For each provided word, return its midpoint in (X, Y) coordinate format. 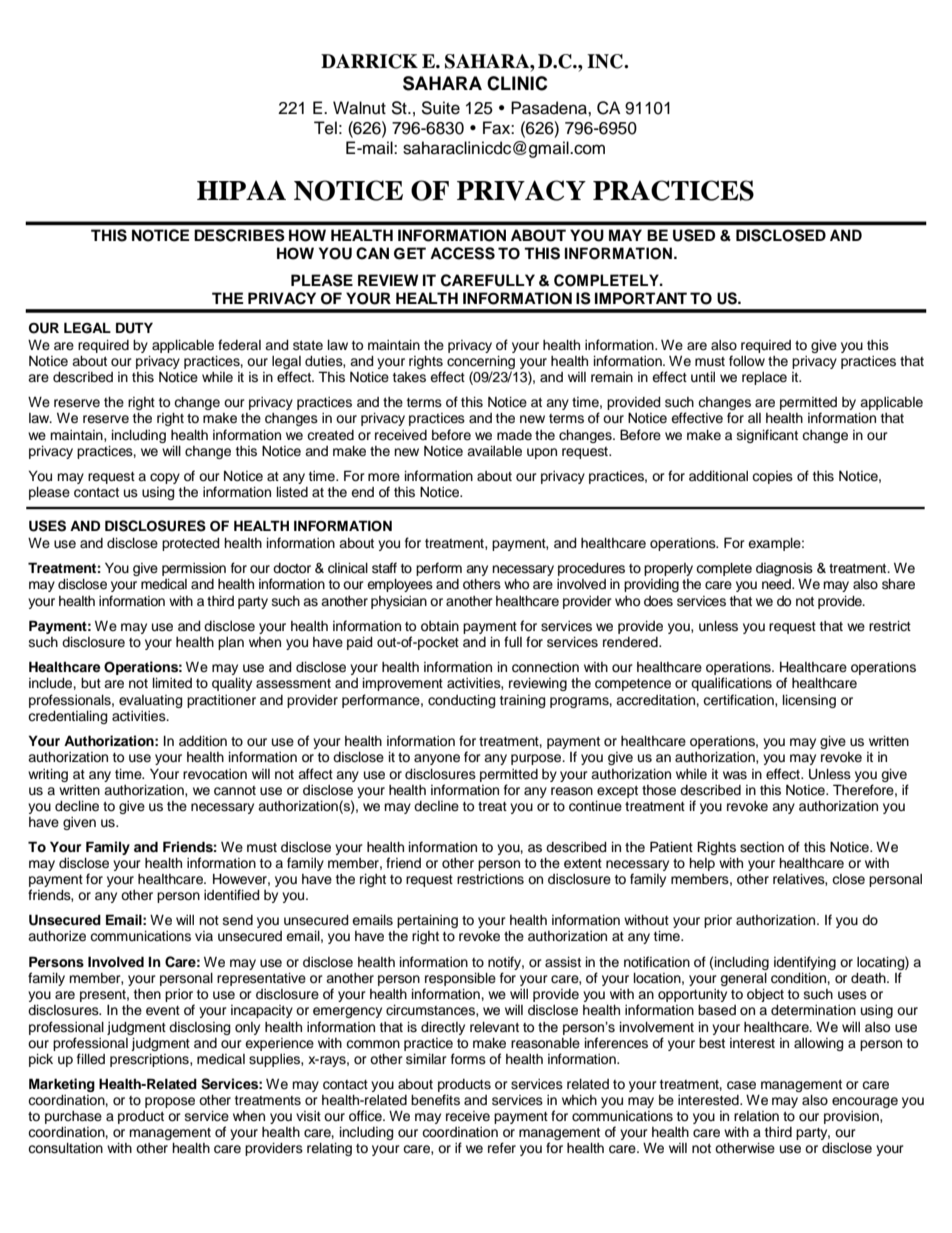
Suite (440, 108)
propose (170, 1102)
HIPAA (241, 190)
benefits (435, 1100)
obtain (440, 626)
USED (694, 235)
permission (194, 569)
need (777, 584)
